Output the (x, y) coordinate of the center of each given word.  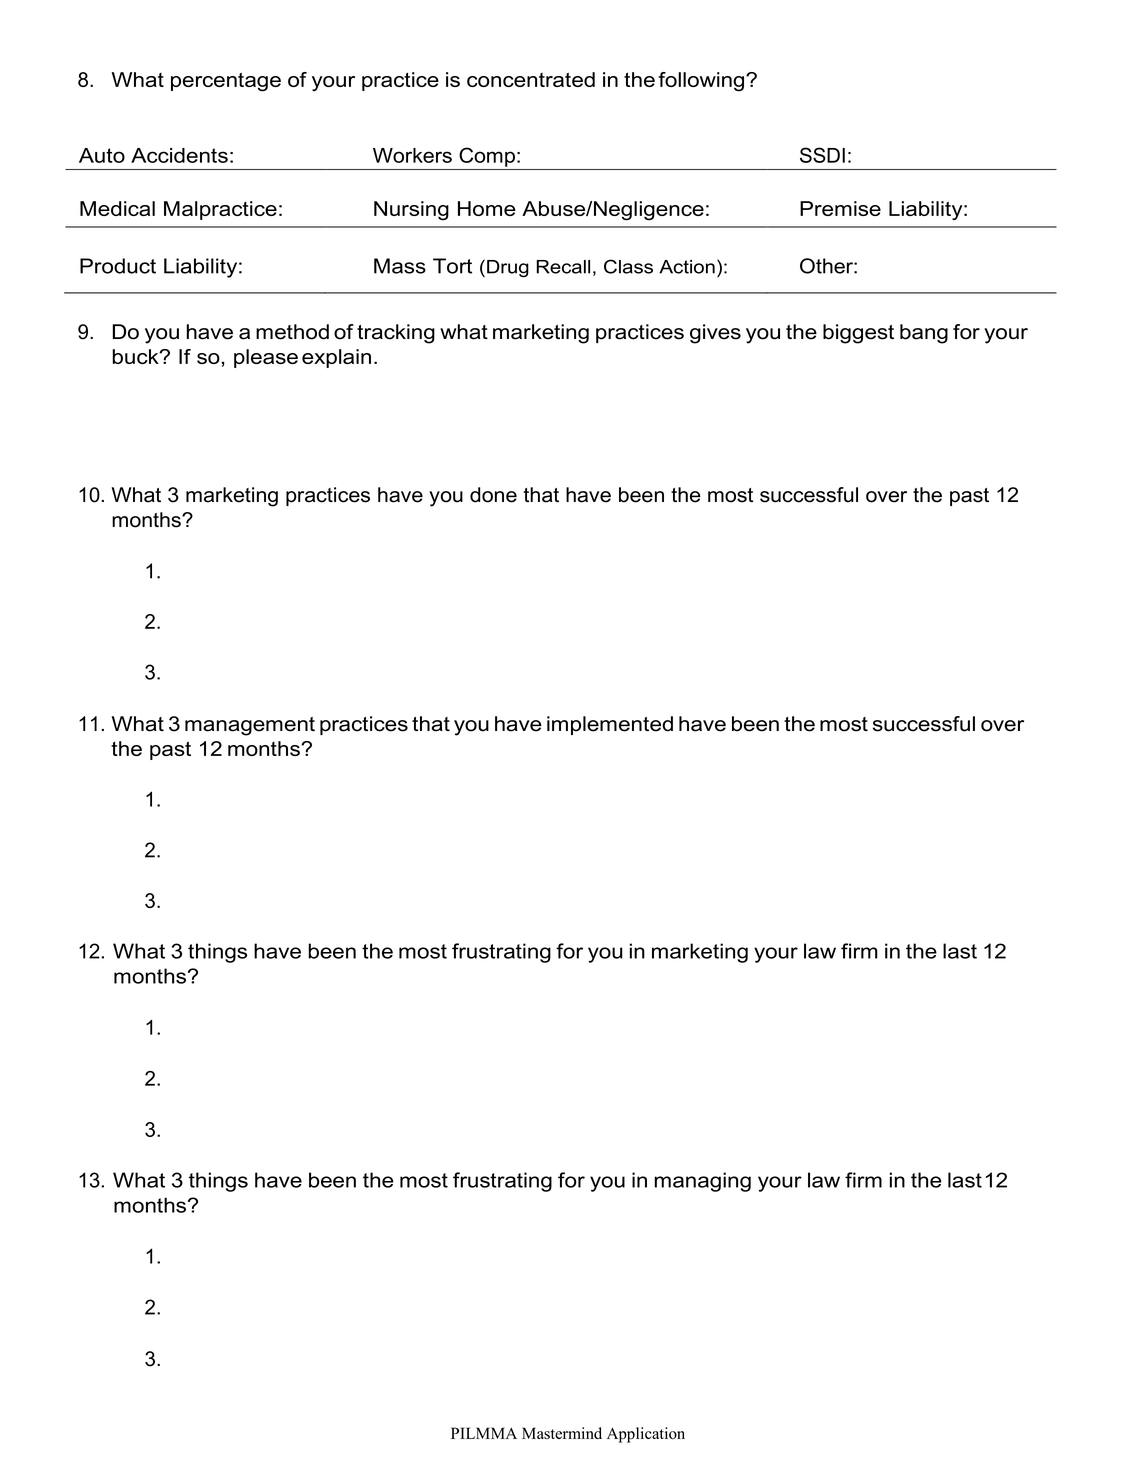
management (250, 726)
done (493, 495)
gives (715, 334)
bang (924, 334)
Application (646, 1435)
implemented (610, 725)
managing (703, 1182)
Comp (487, 157)
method (292, 332)
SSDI (822, 155)
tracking (396, 334)
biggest (858, 334)
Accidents (179, 155)
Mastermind (562, 1433)
